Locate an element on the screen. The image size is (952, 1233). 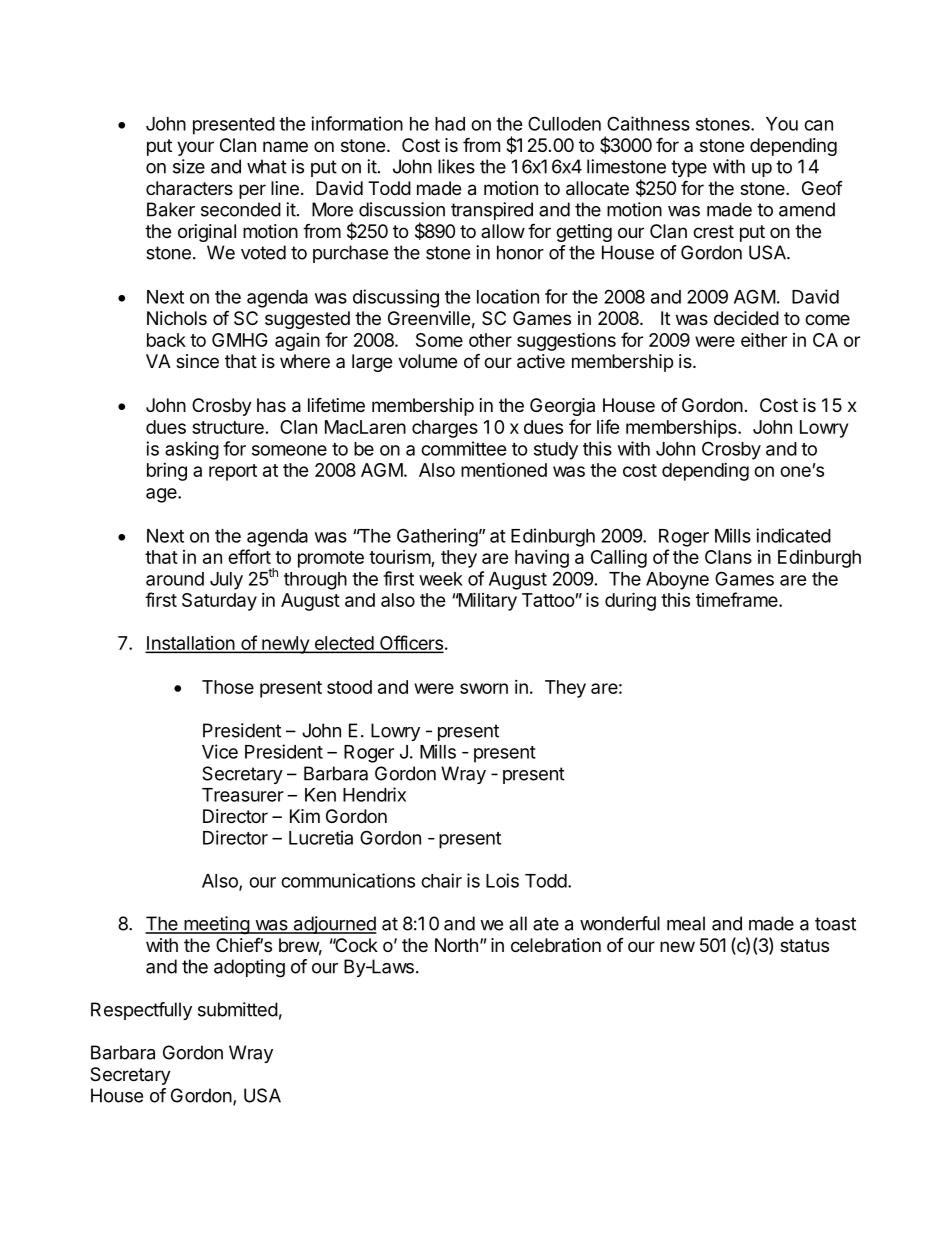
status is located at coordinates (804, 946).
